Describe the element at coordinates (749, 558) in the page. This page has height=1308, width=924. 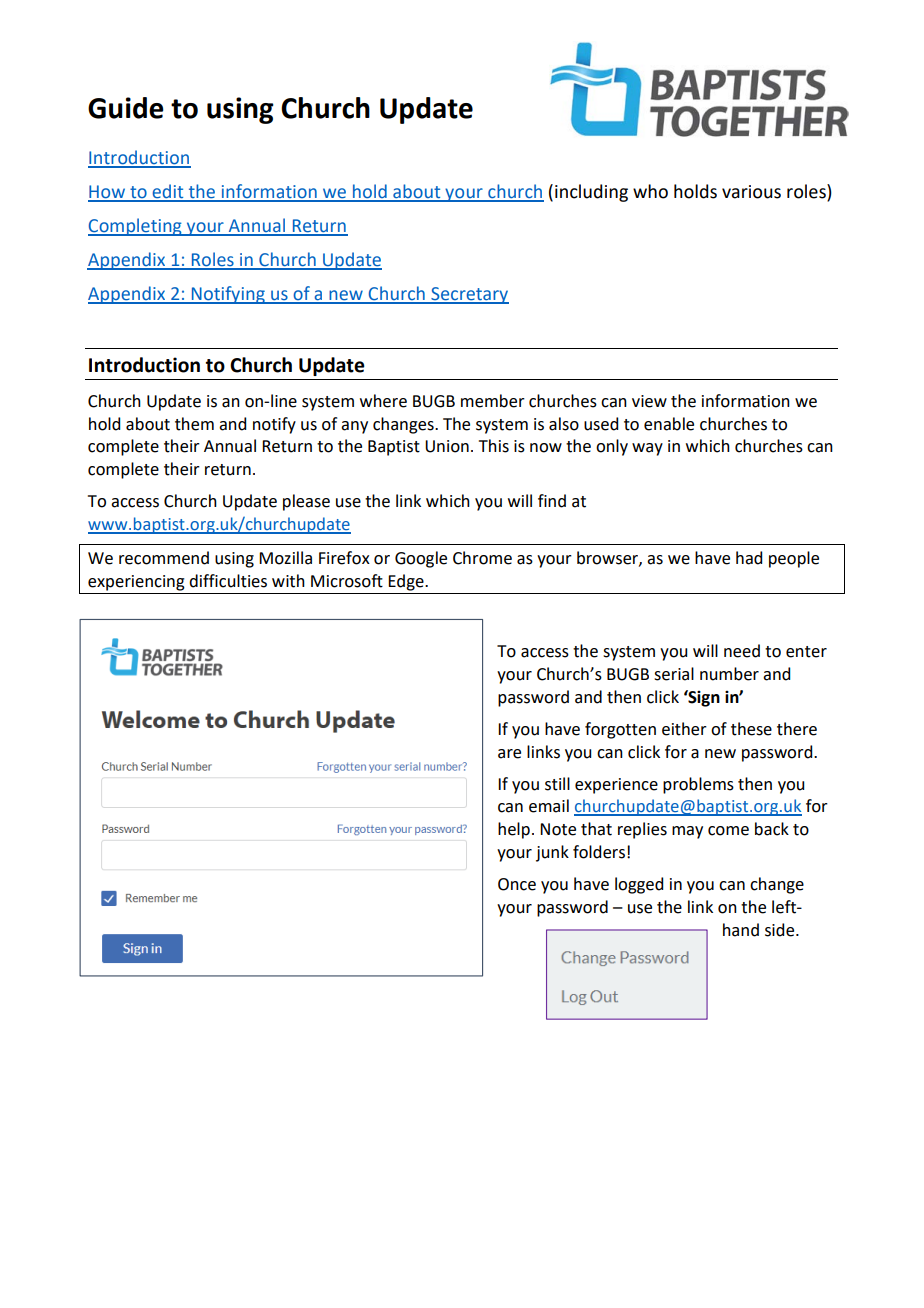
I see `had` at that location.
